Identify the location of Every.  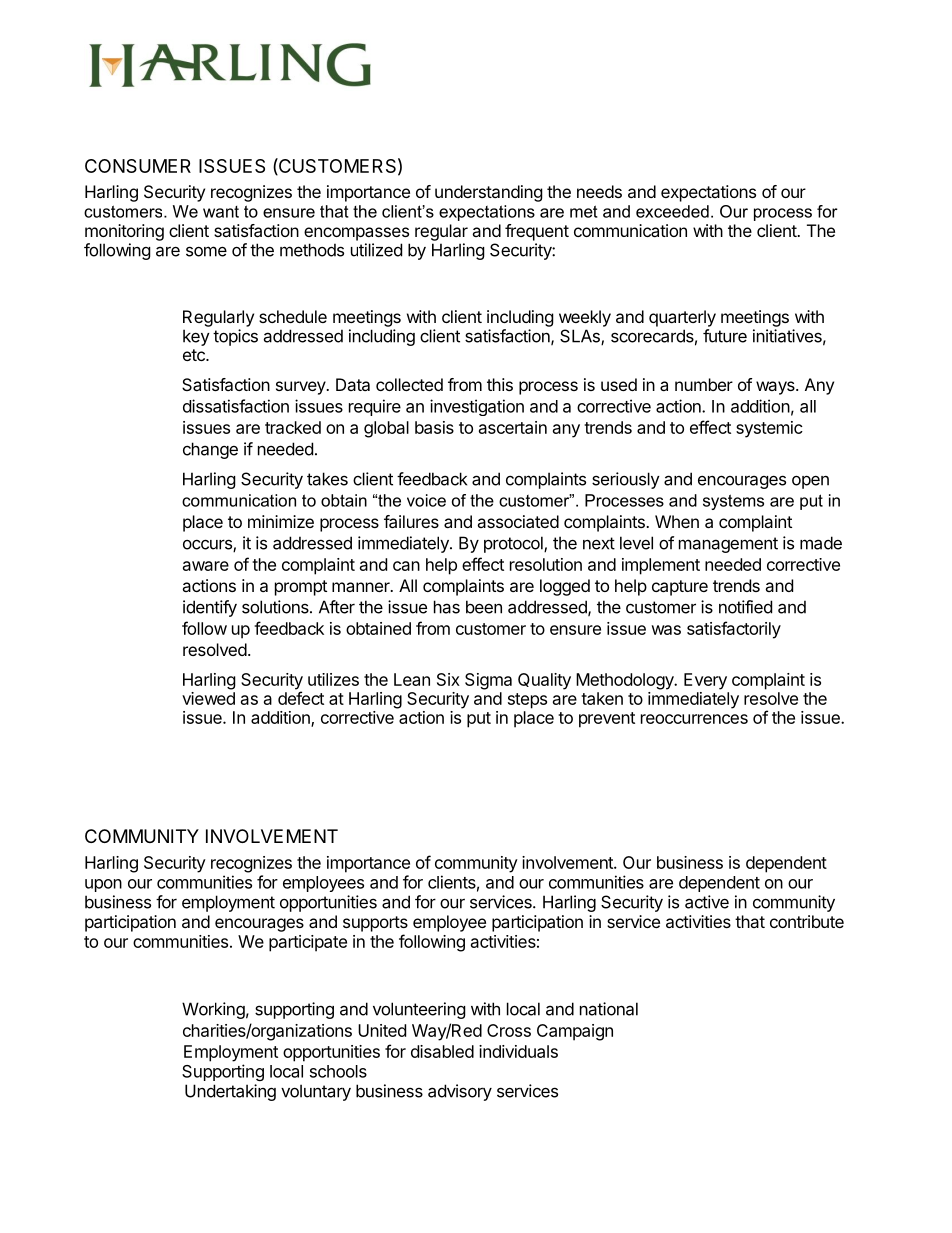
(705, 681).
